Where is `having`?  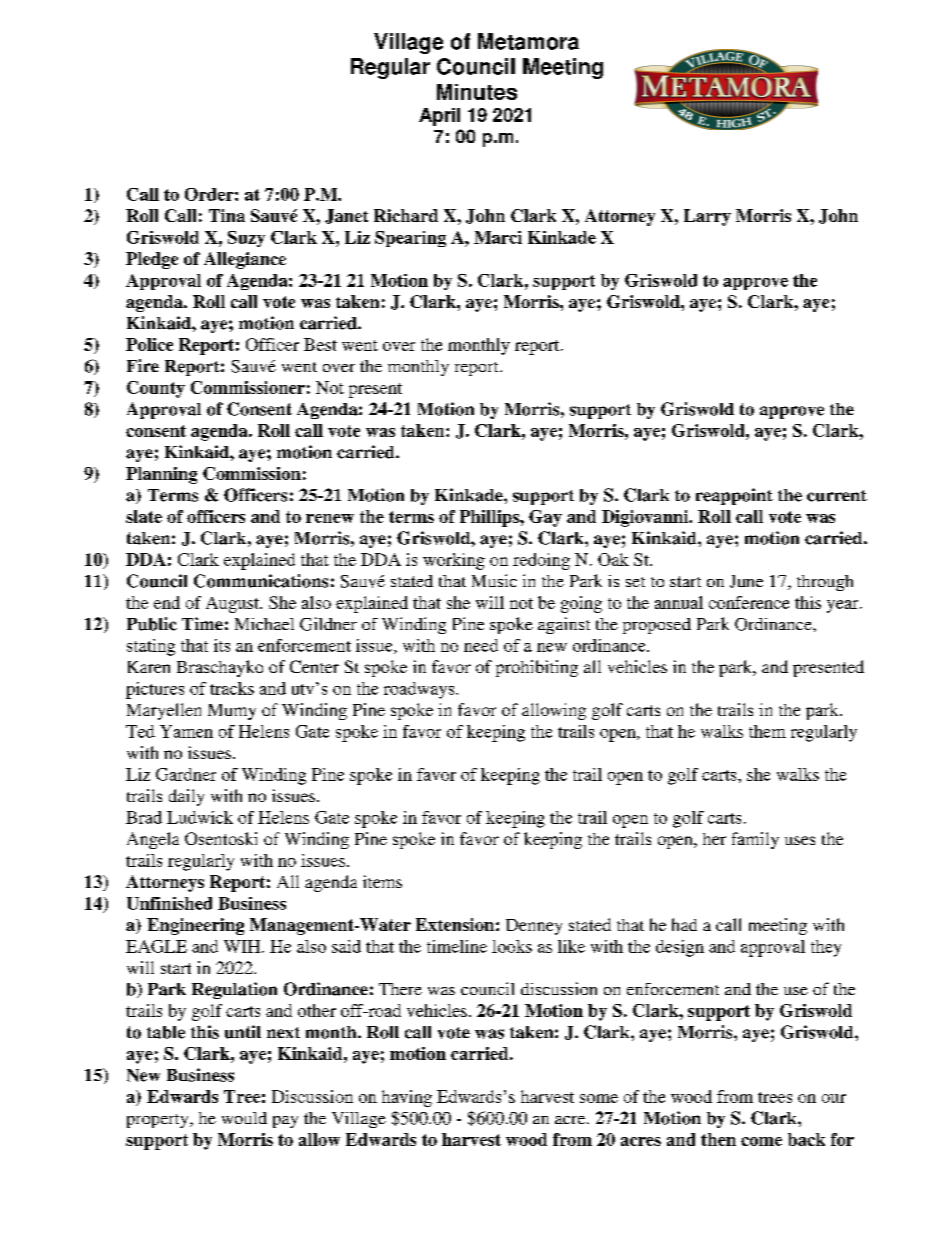
having is located at coordinates (407, 1098).
